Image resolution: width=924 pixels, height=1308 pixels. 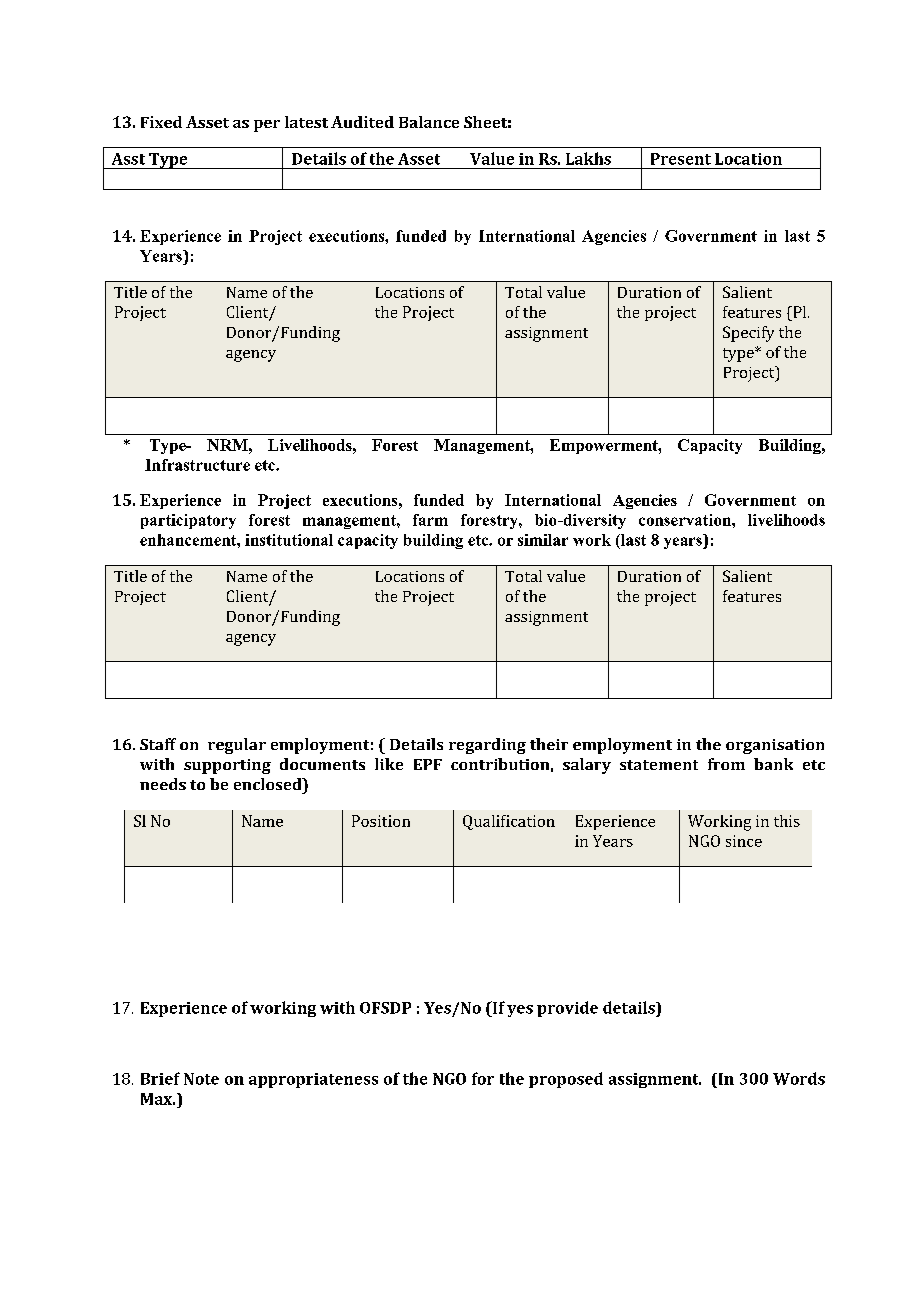 I want to click on Balance, so click(x=429, y=122).
